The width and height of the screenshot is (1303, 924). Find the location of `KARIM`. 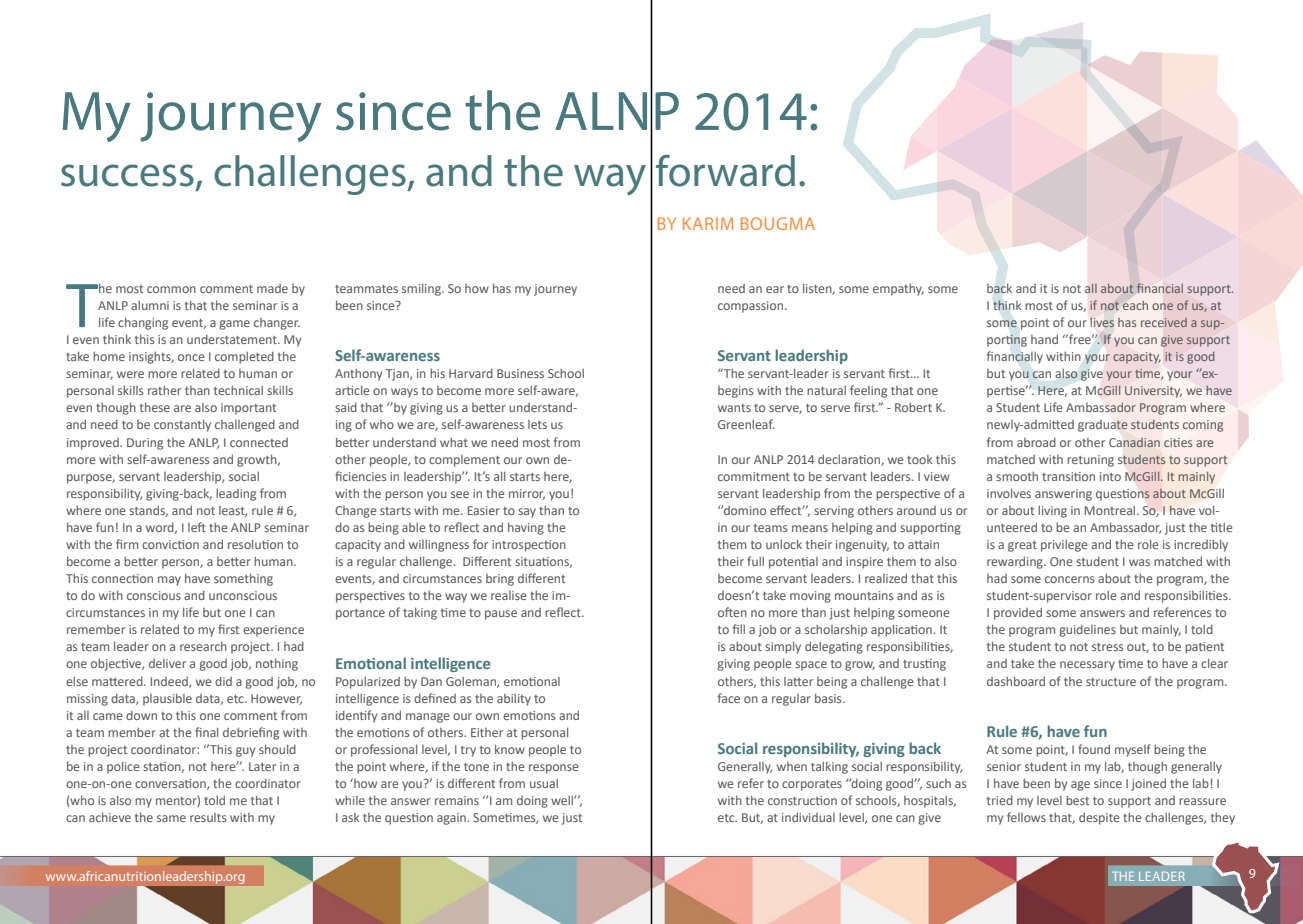

KARIM is located at coordinates (708, 223).
